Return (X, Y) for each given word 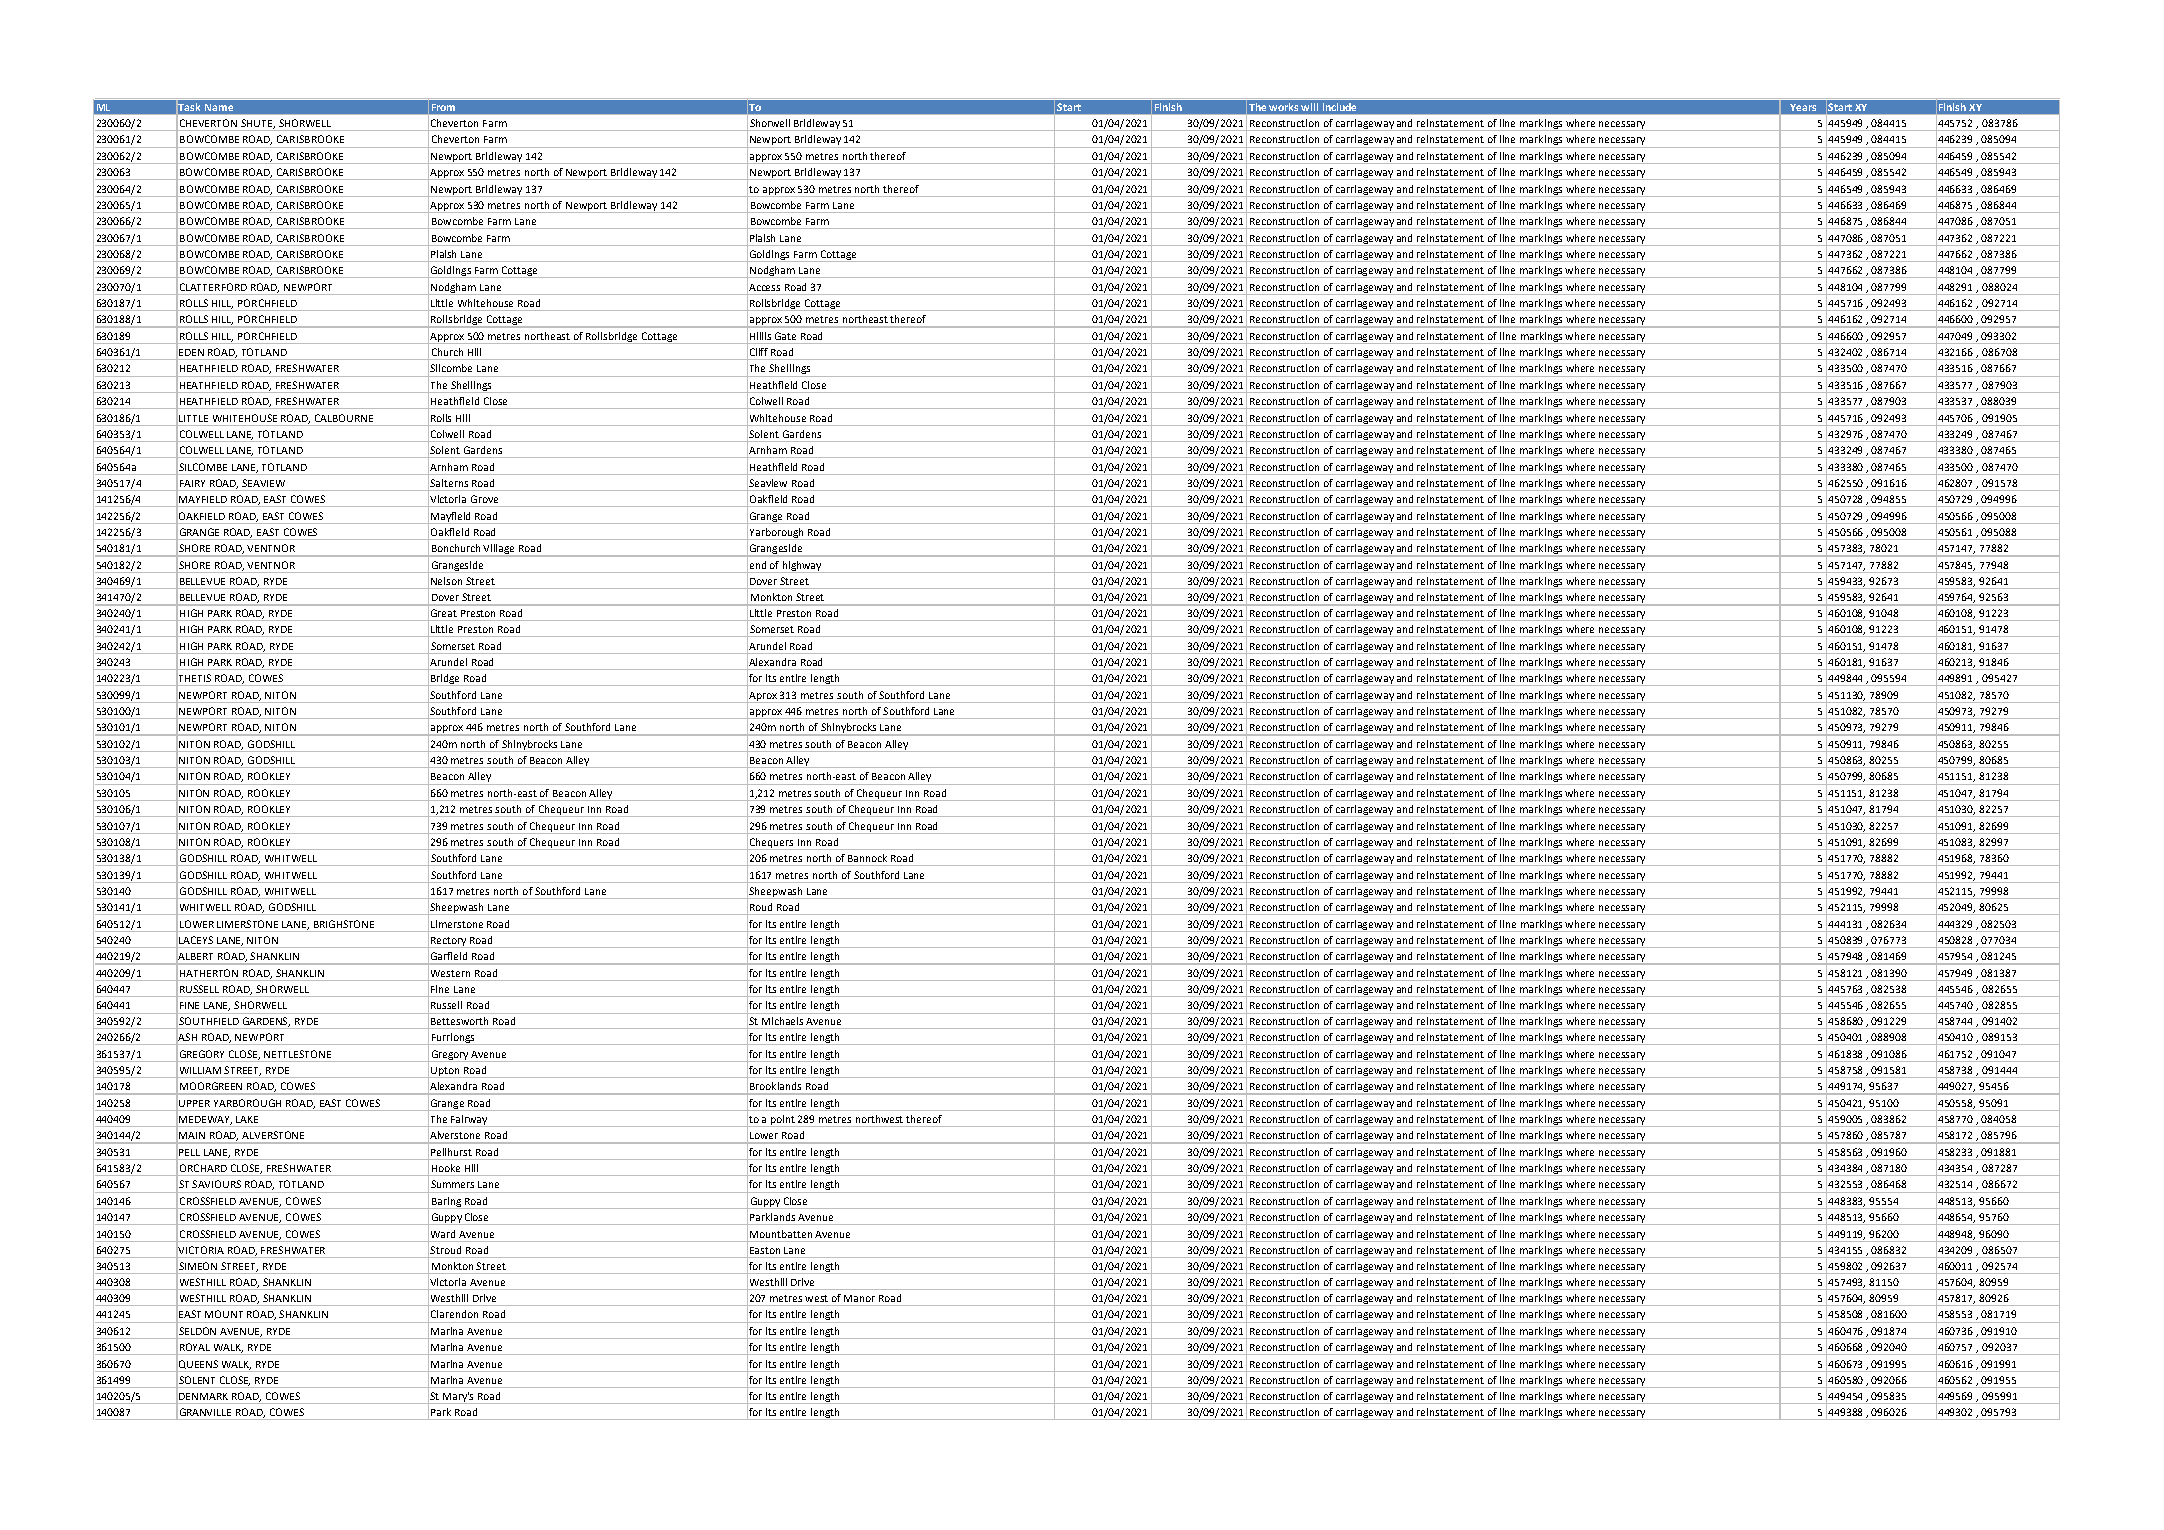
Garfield (449, 956)
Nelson (446, 581)
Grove (484, 499)
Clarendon (454, 1314)
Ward (443, 1234)
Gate (785, 336)
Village (500, 550)
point (783, 1121)
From (443, 107)
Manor (859, 1298)
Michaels (782, 1021)
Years (1803, 107)
